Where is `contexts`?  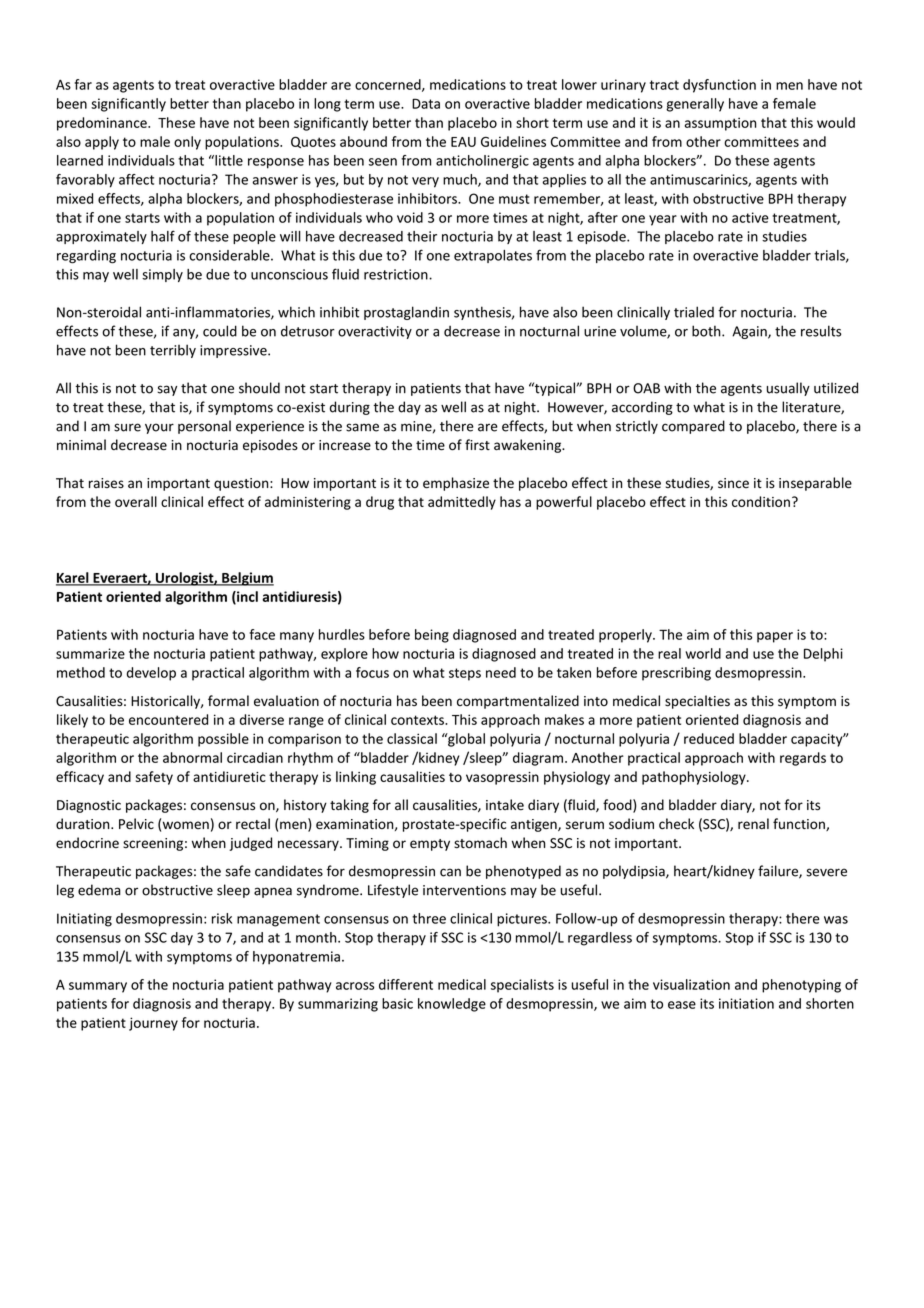 contexts is located at coordinates (418, 720).
